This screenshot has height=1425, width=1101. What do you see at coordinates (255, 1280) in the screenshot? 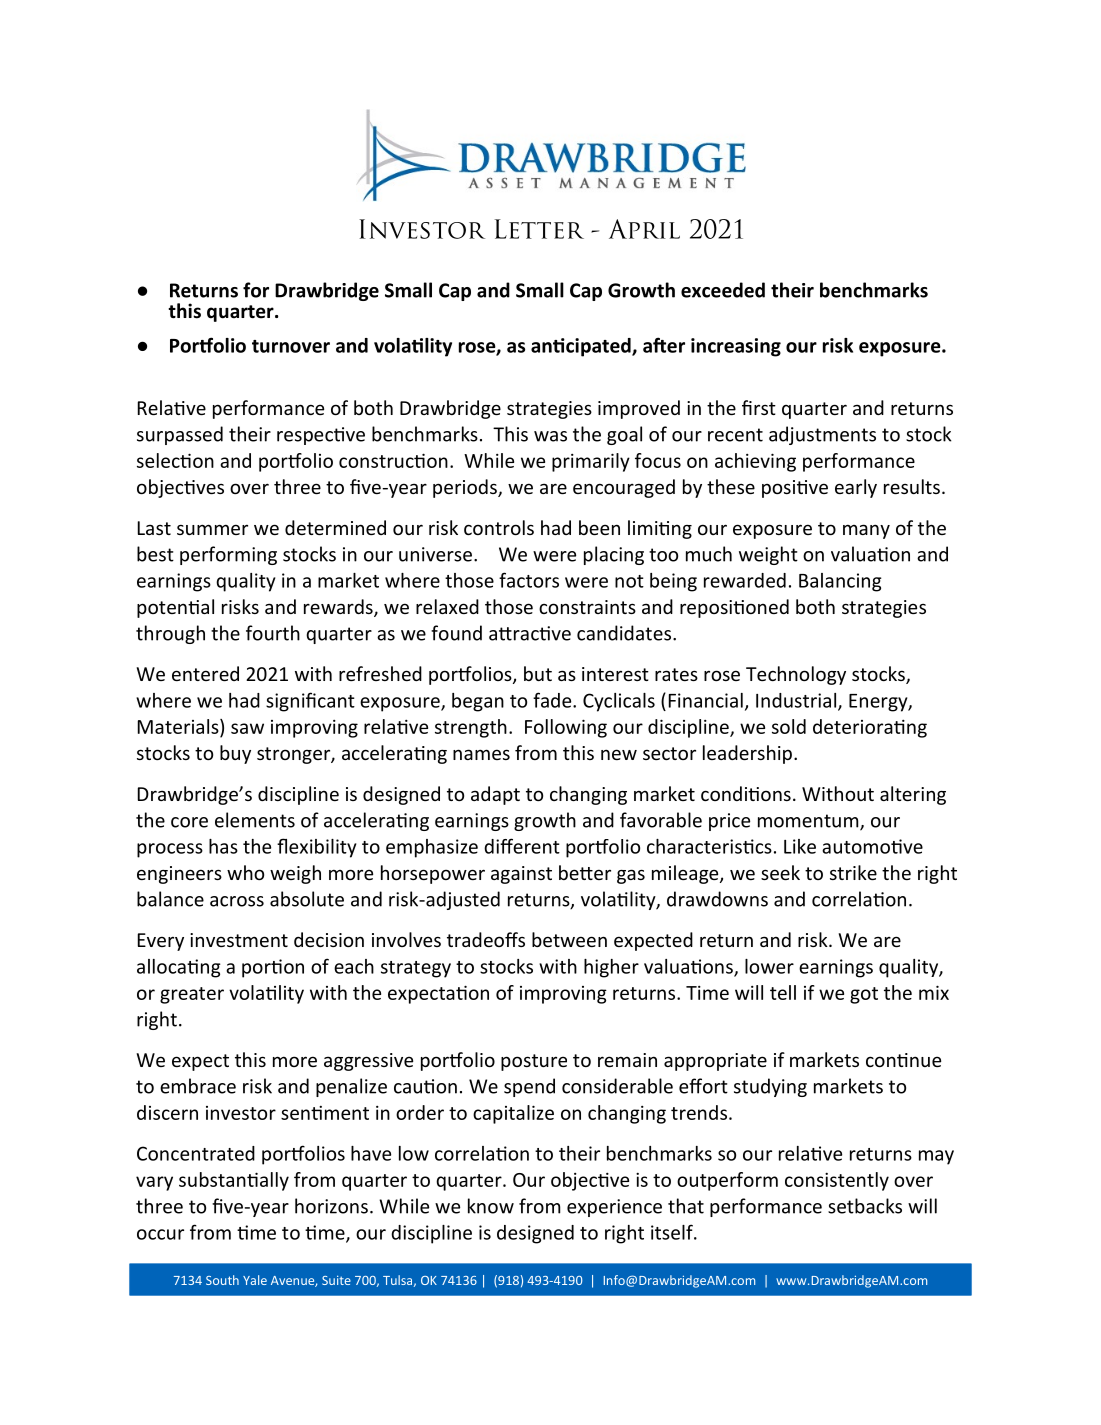
I see `Yale` at bounding box center [255, 1280].
